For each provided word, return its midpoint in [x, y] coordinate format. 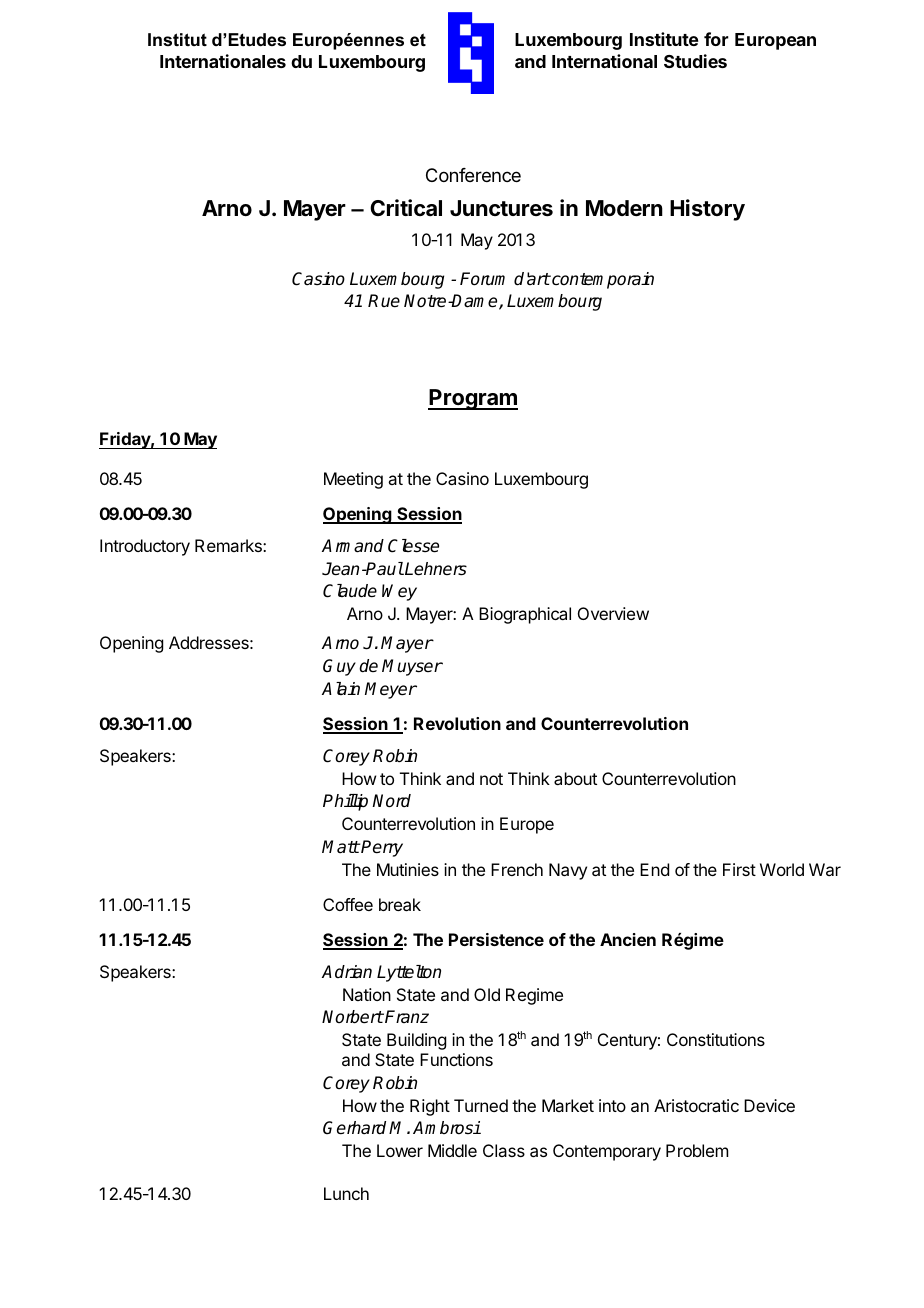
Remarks [229, 545]
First [739, 869]
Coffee [348, 904]
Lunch [346, 1193]
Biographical [525, 615]
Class [504, 1150]
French [517, 869]
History [707, 210]
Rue [384, 301]
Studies [695, 61]
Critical [406, 208]
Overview [613, 613]
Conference [473, 175]
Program [473, 399]
